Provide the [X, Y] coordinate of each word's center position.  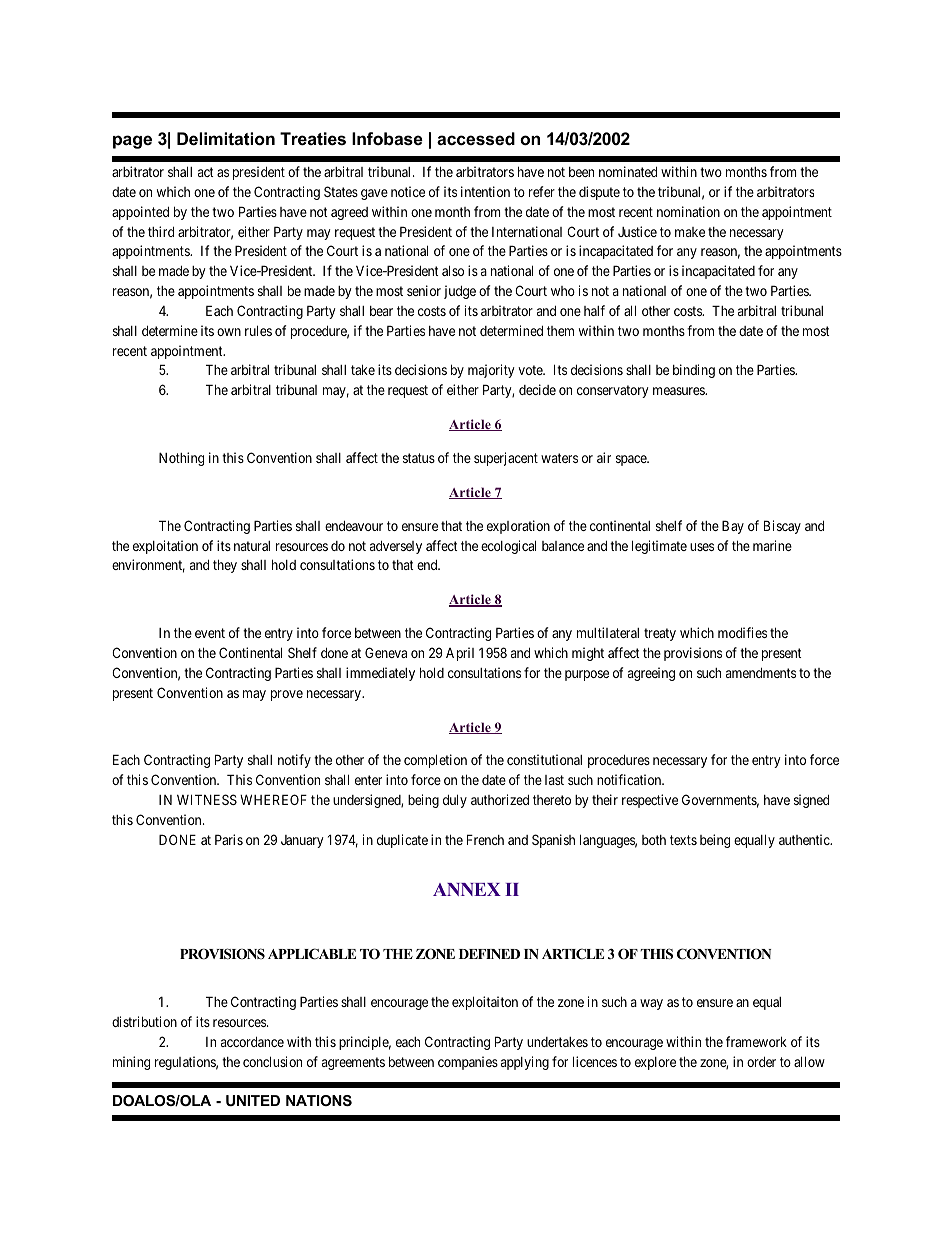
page [132, 142]
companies [468, 1063]
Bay [733, 527]
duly [455, 801]
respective [650, 801]
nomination [688, 211]
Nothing [181, 459]
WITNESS [207, 799]
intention [485, 191]
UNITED [253, 1100]
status [419, 458]
